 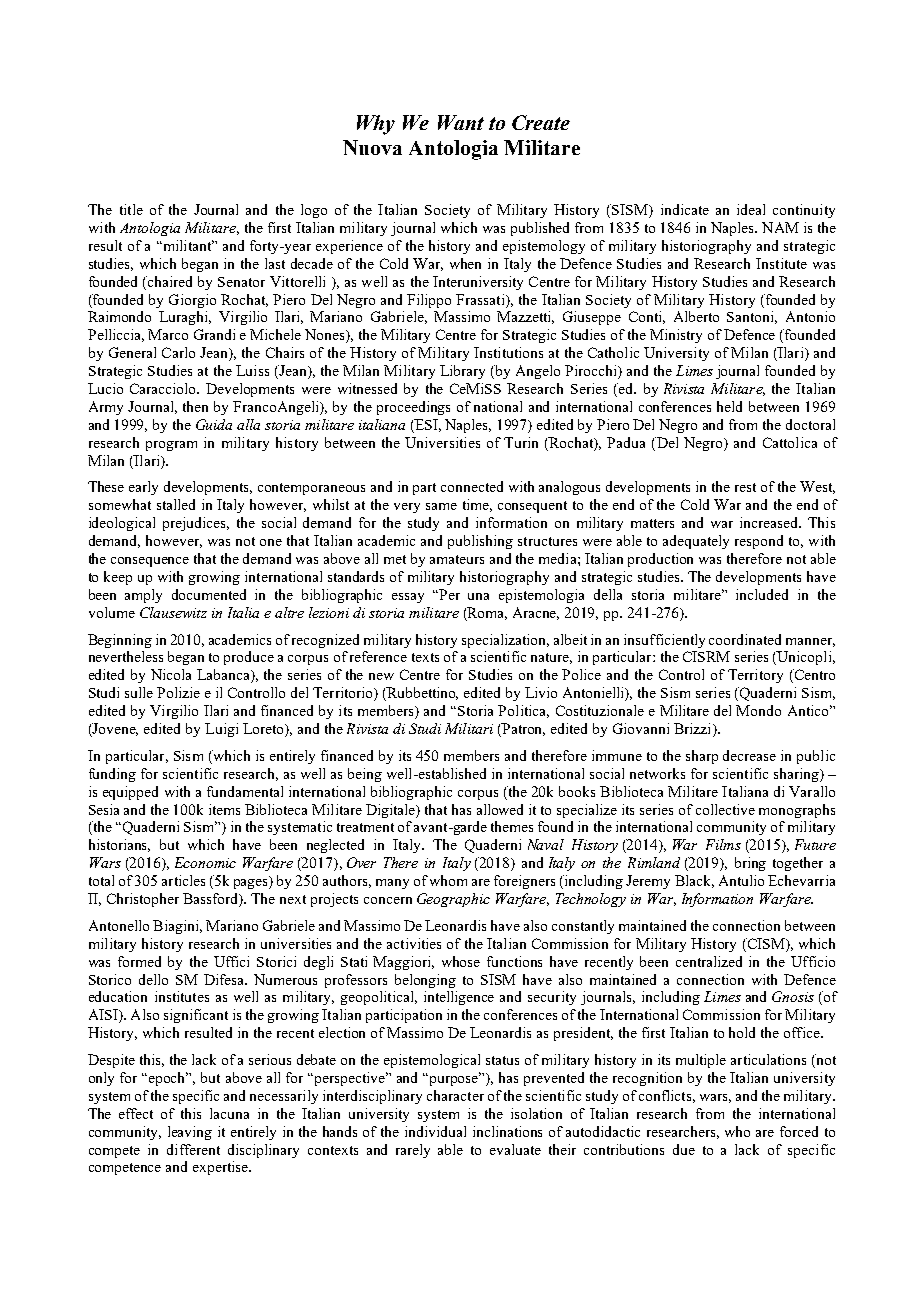 I want to click on Want, so click(x=461, y=122).
